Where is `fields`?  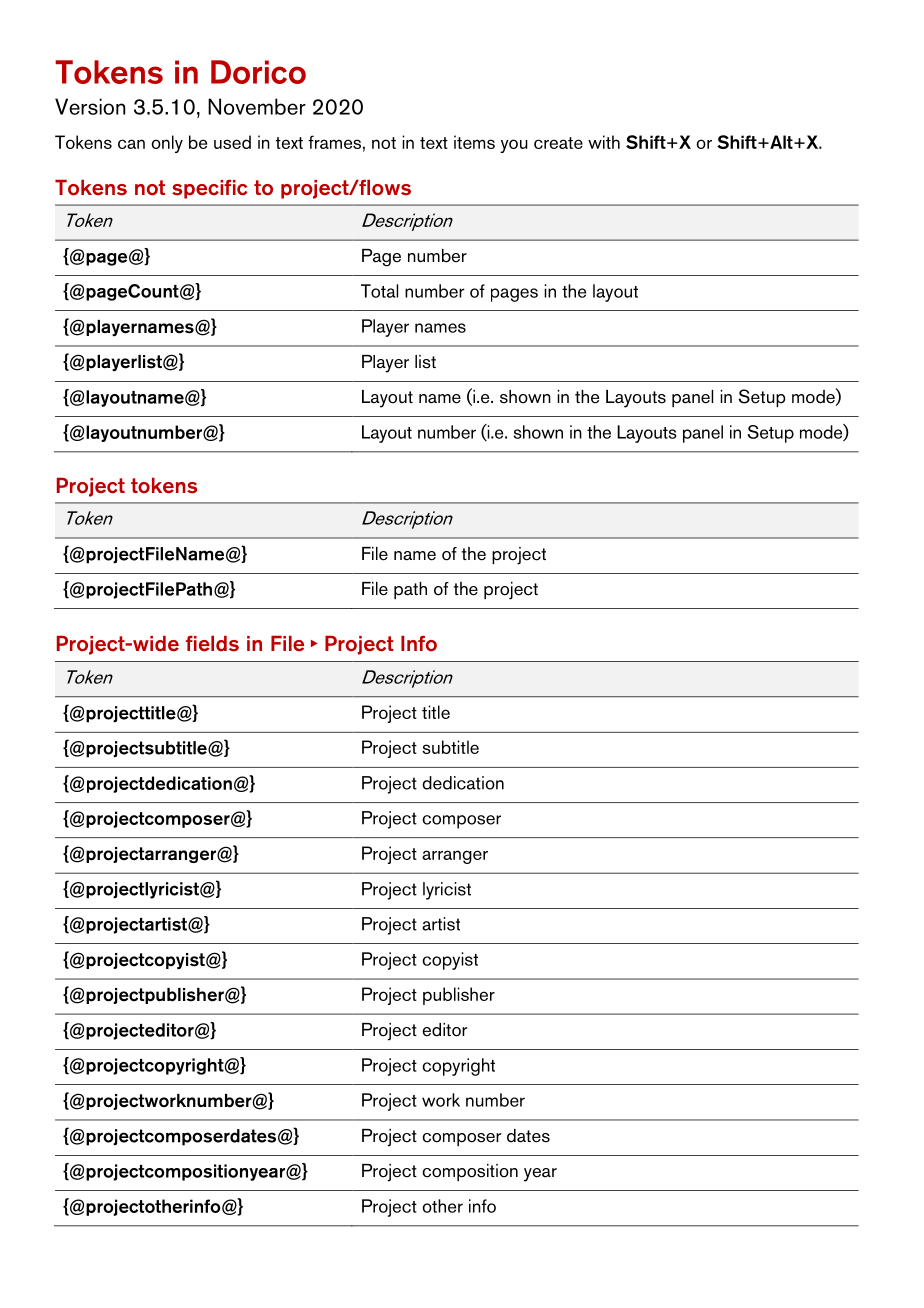
fields is located at coordinates (212, 643).
